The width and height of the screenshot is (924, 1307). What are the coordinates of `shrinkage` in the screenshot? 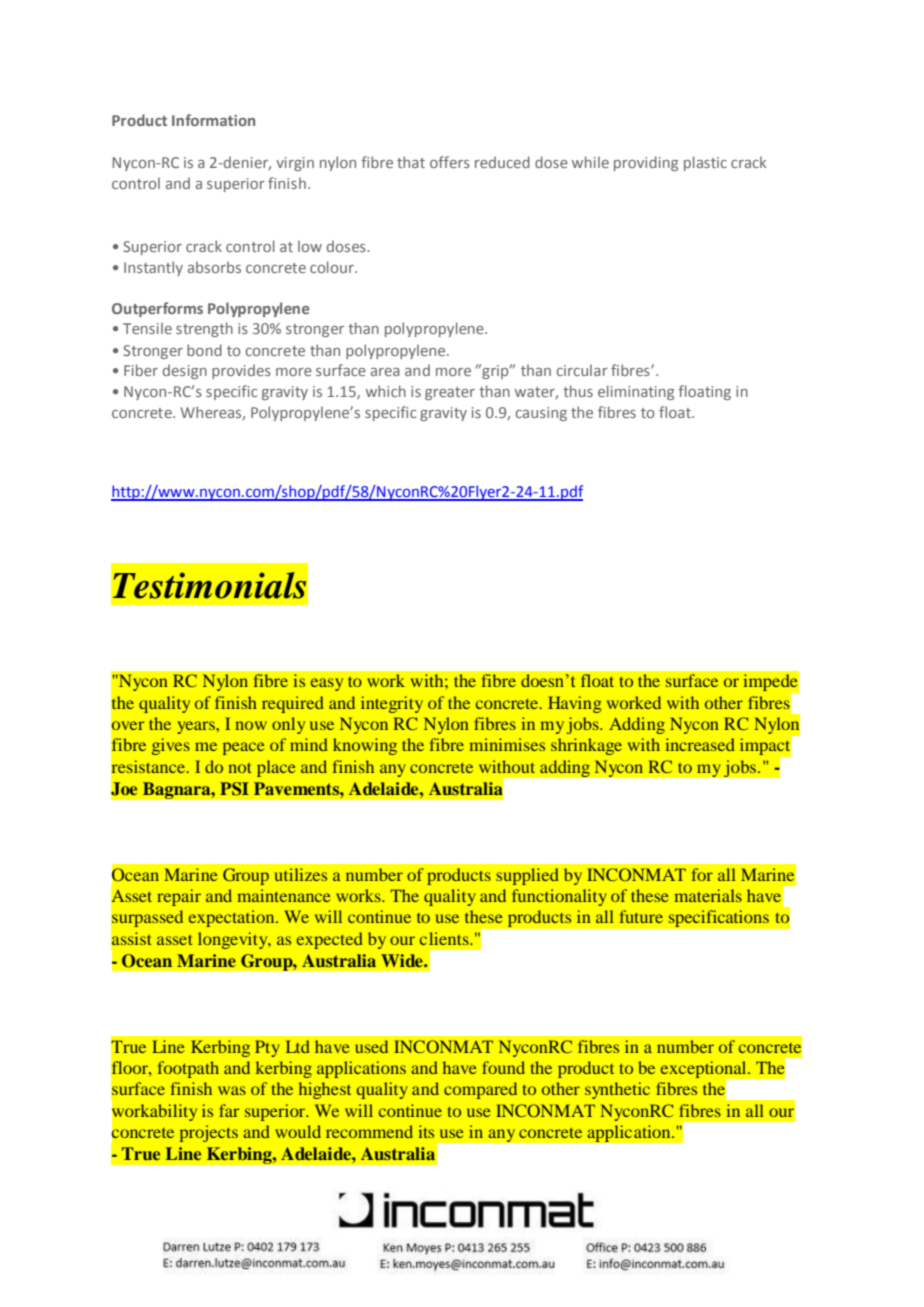 It's located at (586, 746).
